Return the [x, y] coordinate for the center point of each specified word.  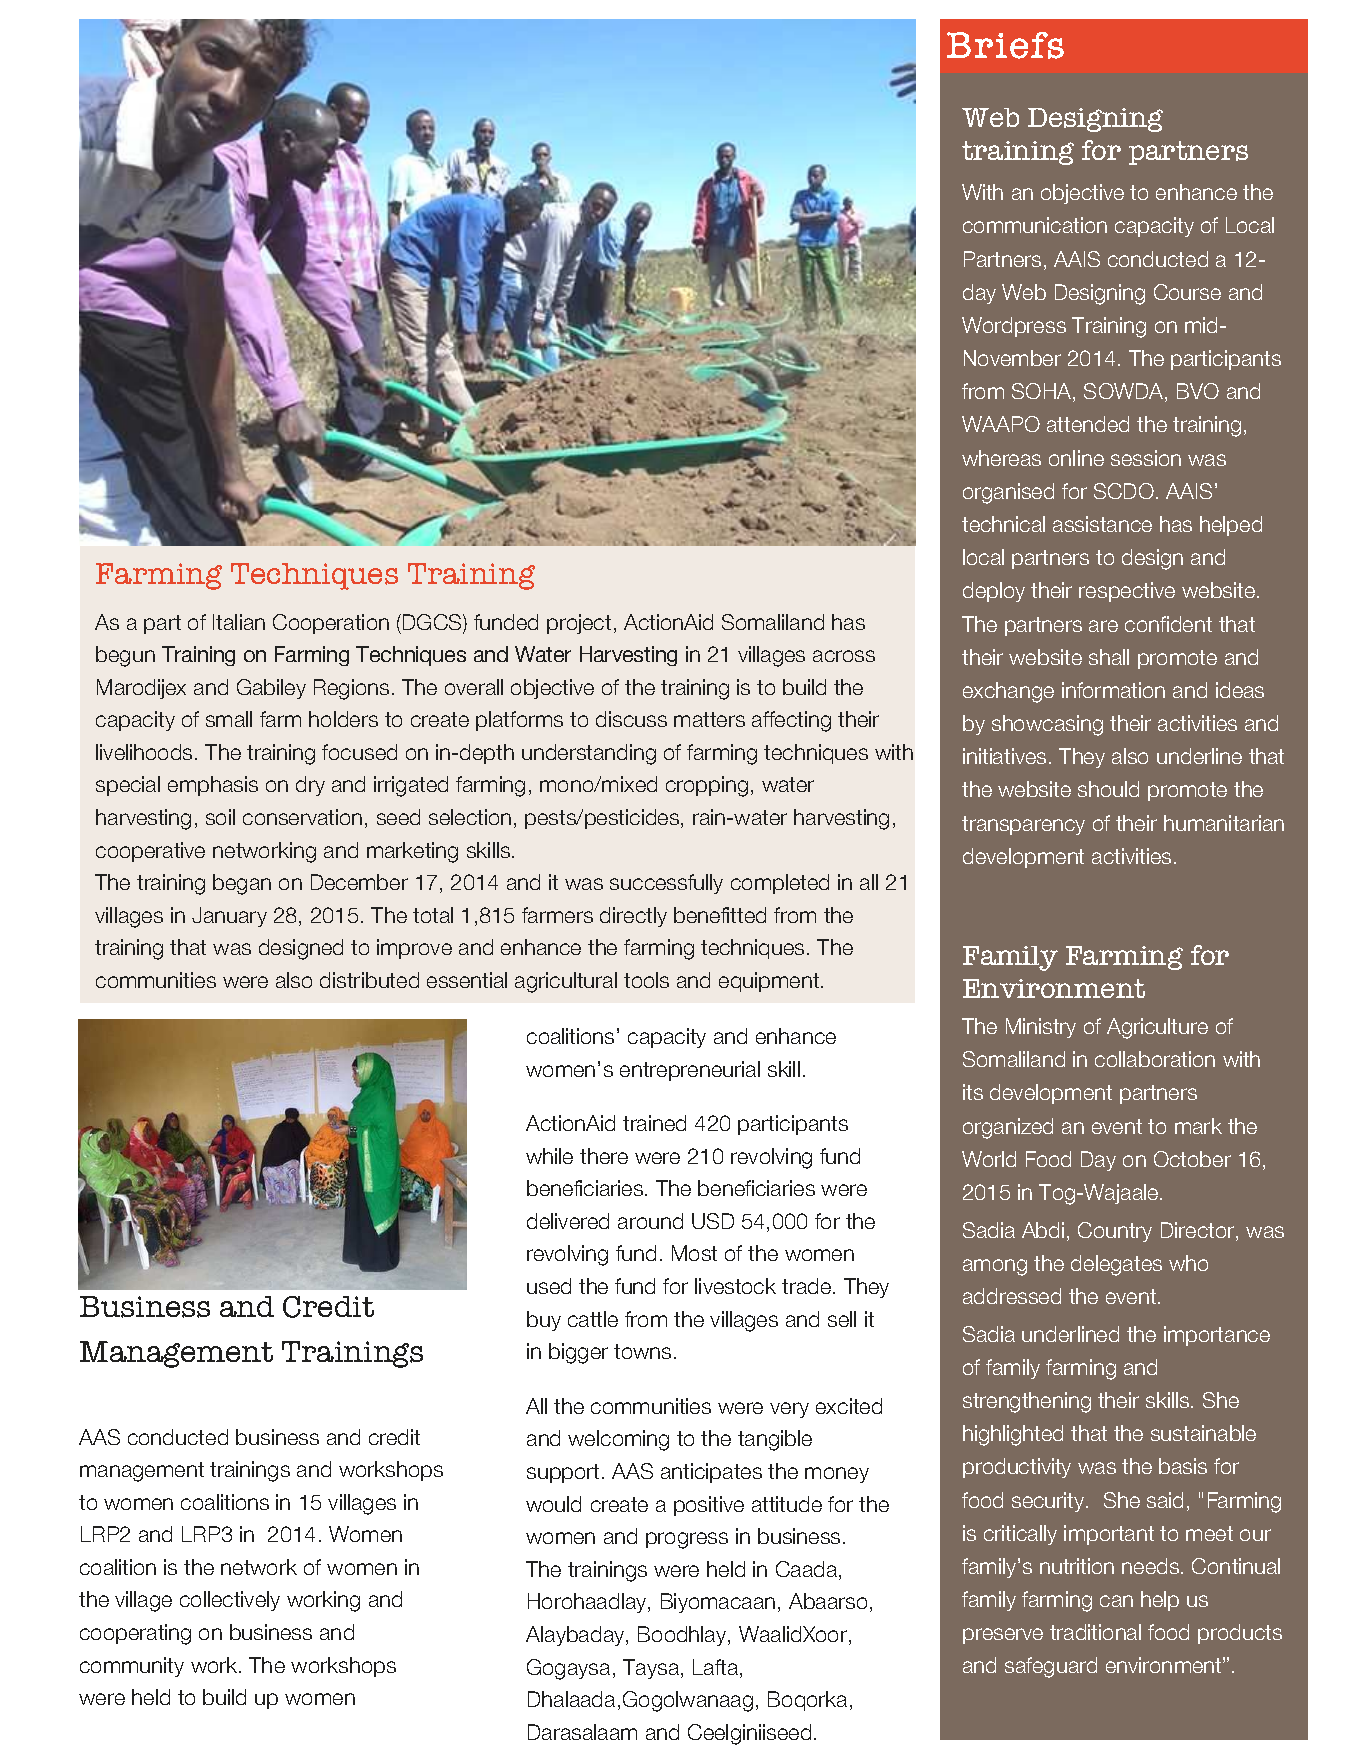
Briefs [1005, 45]
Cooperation [331, 624]
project [579, 624]
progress [687, 1540]
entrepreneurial [690, 1071]
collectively [230, 1601]
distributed [369, 980]
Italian [239, 622]
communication [1035, 225]
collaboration [1155, 1059]
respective [1127, 592]
